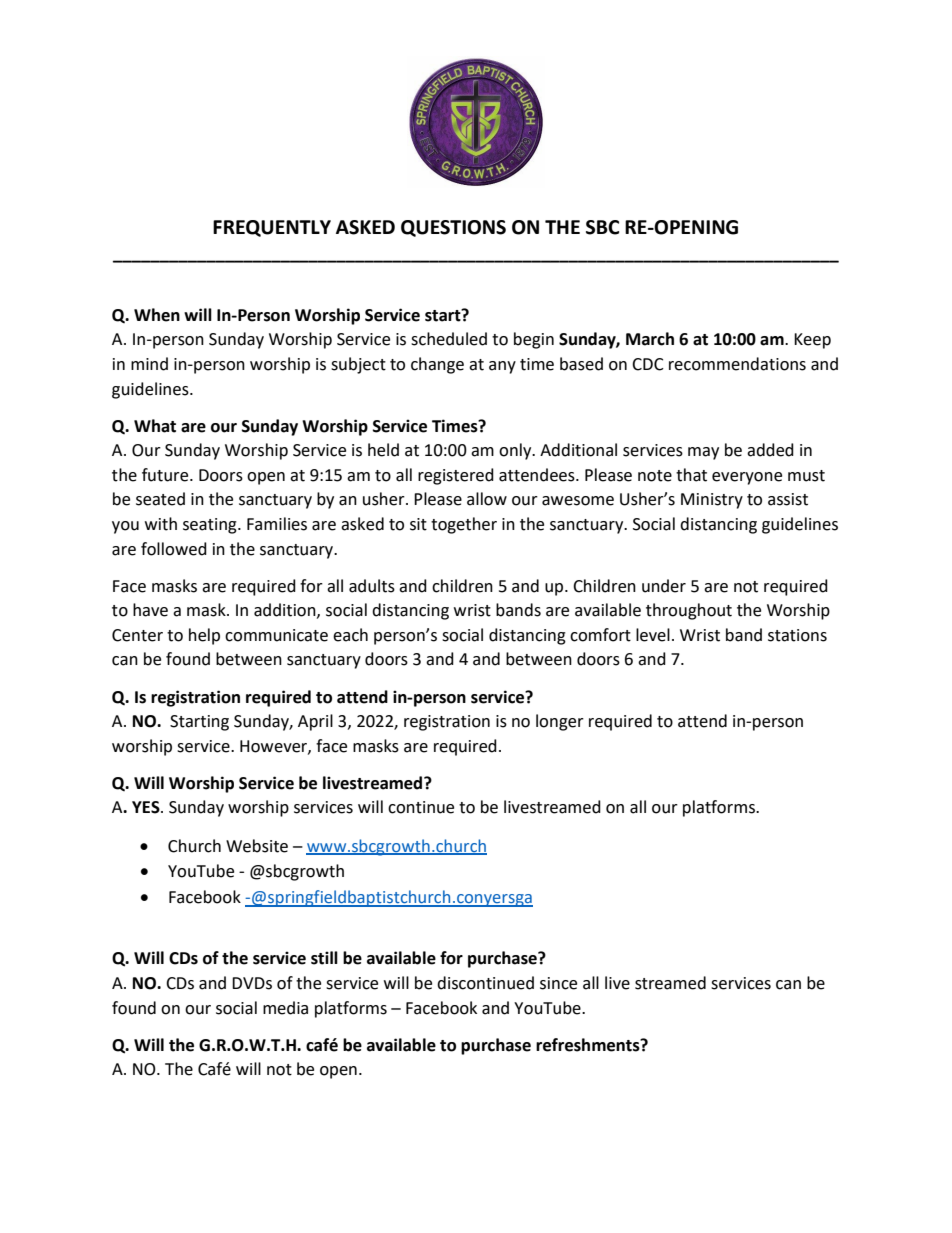 The image size is (952, 1233). I want to click on YES, so click(147, 807).
